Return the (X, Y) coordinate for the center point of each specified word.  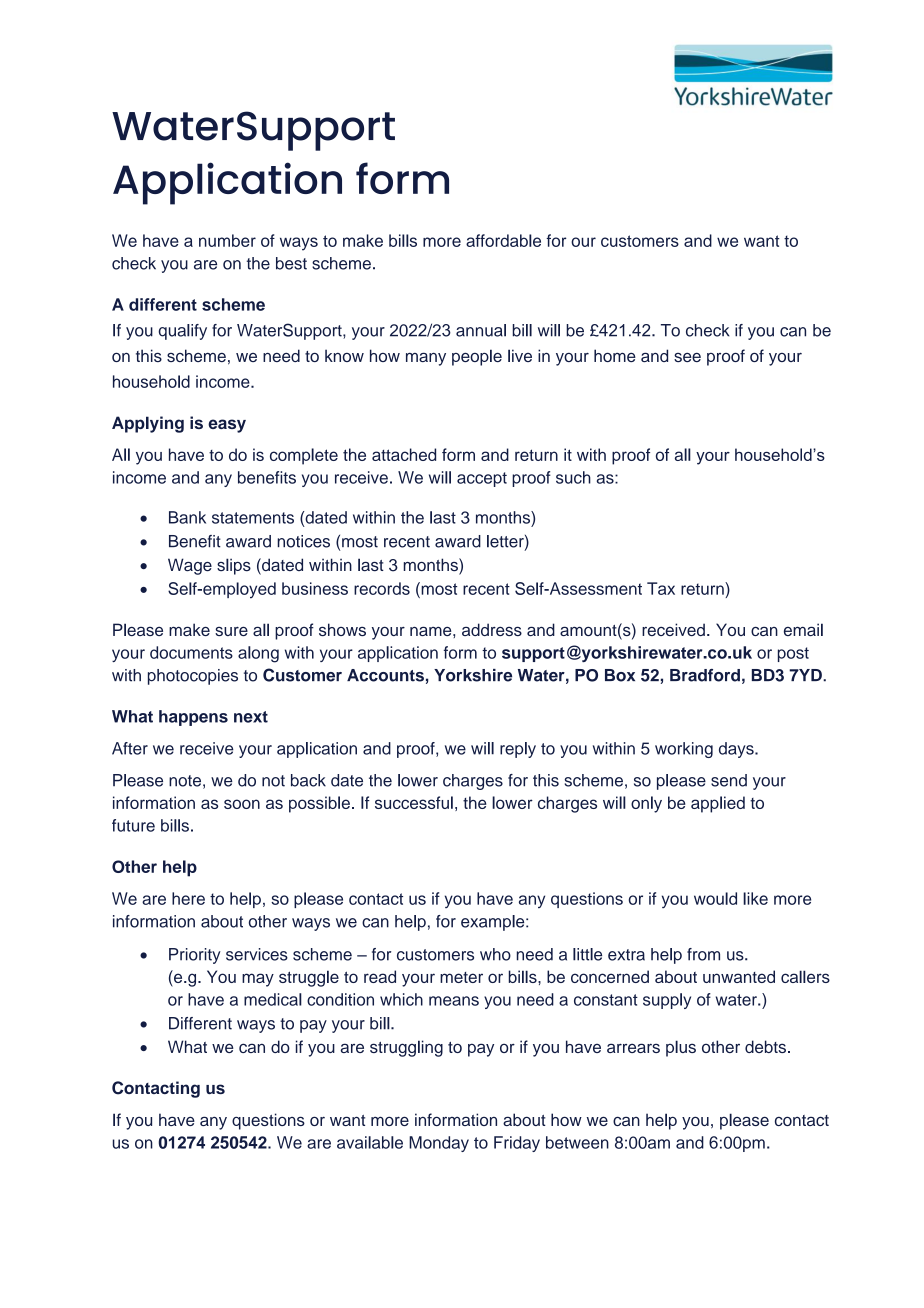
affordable (503, 240)
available (370, 1142)
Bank (187, 517)
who (495, 954)
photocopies (193, 677)
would (715, 898)
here (188, 898)
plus (681, 1048)
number (227, 240)
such (573, 477)
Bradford (705, 675)
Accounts (385, 675)
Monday (439, 1144)
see (687, 357)
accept (482, 479)
